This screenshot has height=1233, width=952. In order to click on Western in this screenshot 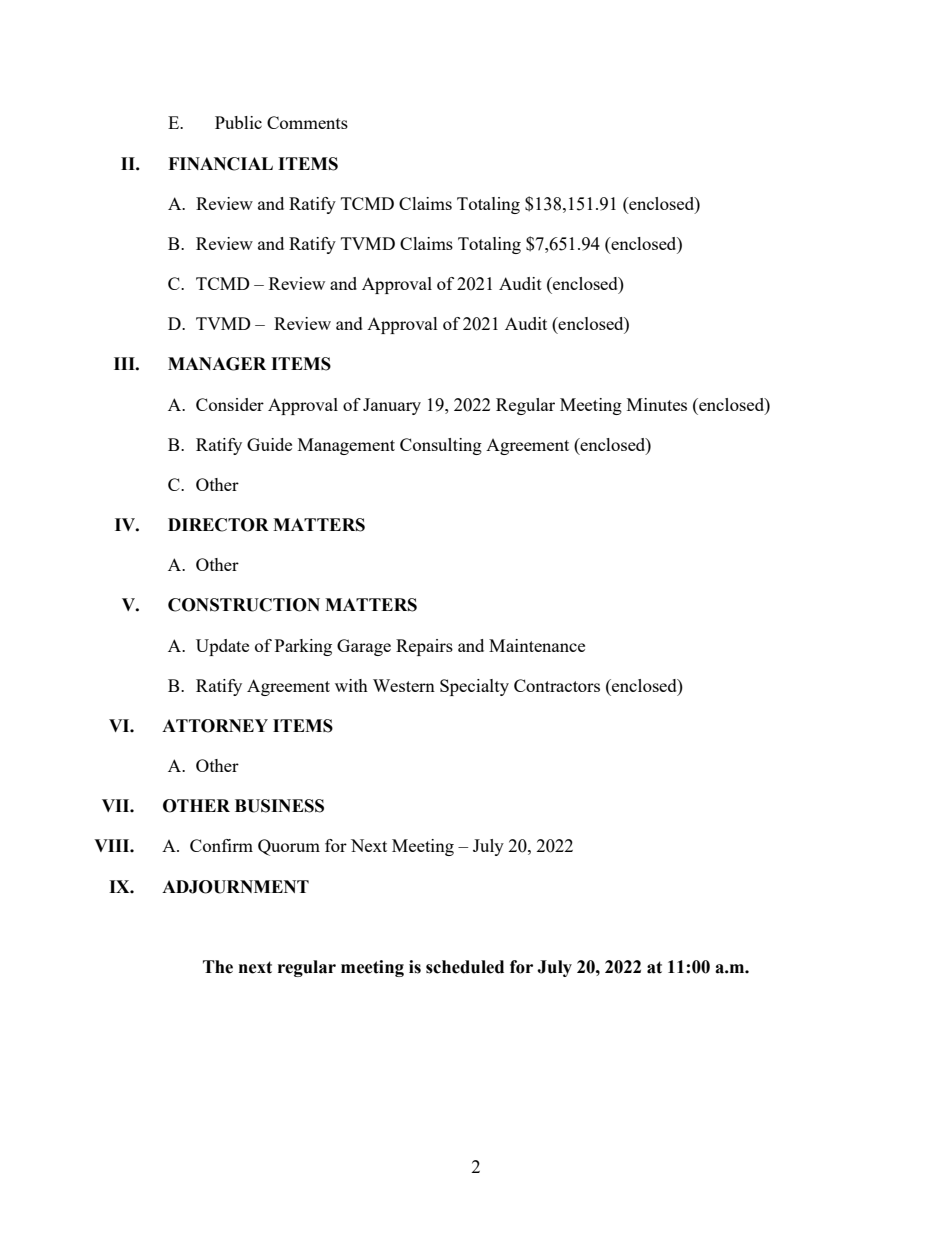, I will do `click(404, 685)`.
